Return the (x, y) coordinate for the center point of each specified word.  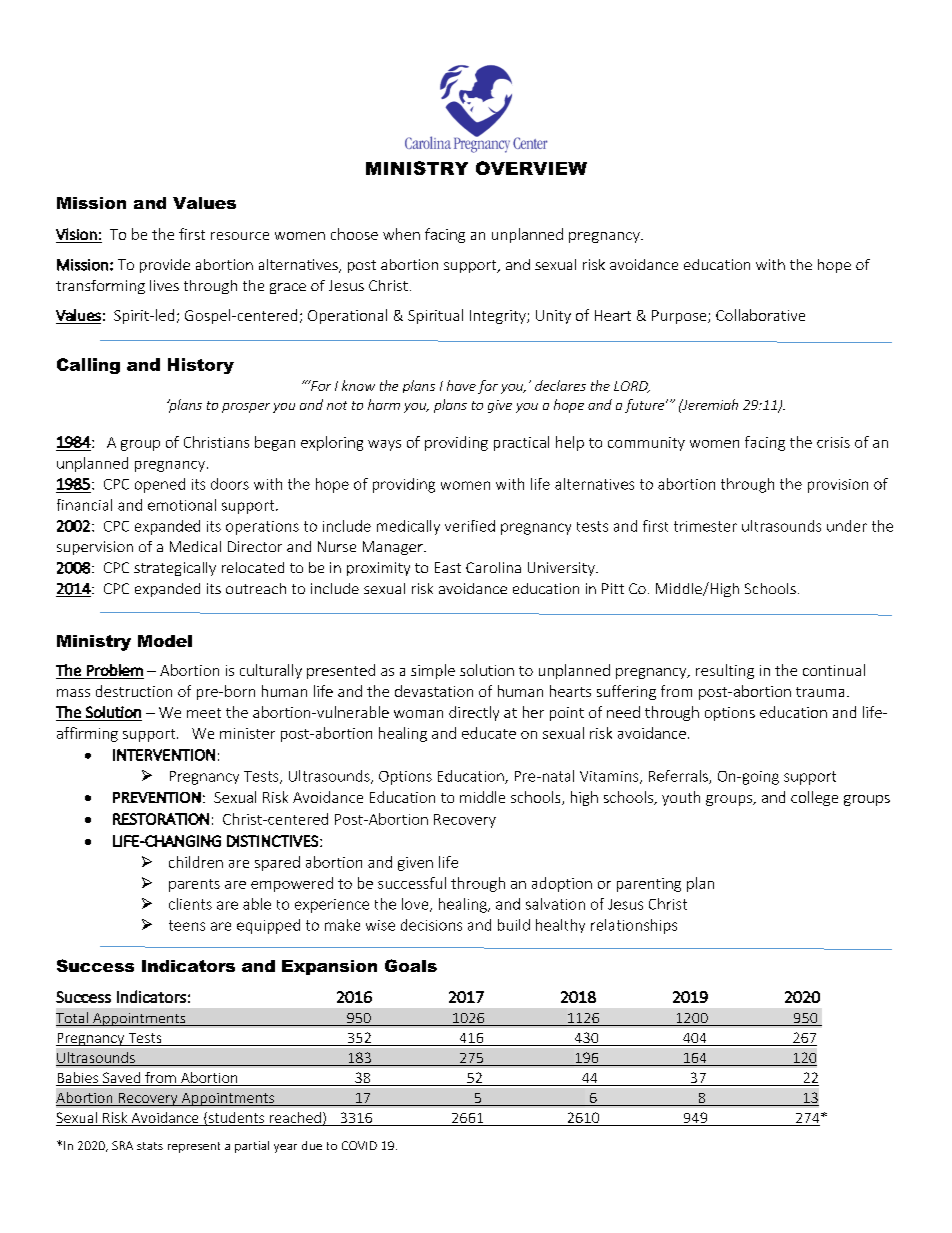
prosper (246, 408)
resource (240, 236)
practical (521, 443)
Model (165, 641)
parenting (649, 885)
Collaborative (760, 315)
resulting (725, 671)
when (401, 234)
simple (433, 671)
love (416, 905)
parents (194, 885)
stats (150, 1146)
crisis (833, 442)
